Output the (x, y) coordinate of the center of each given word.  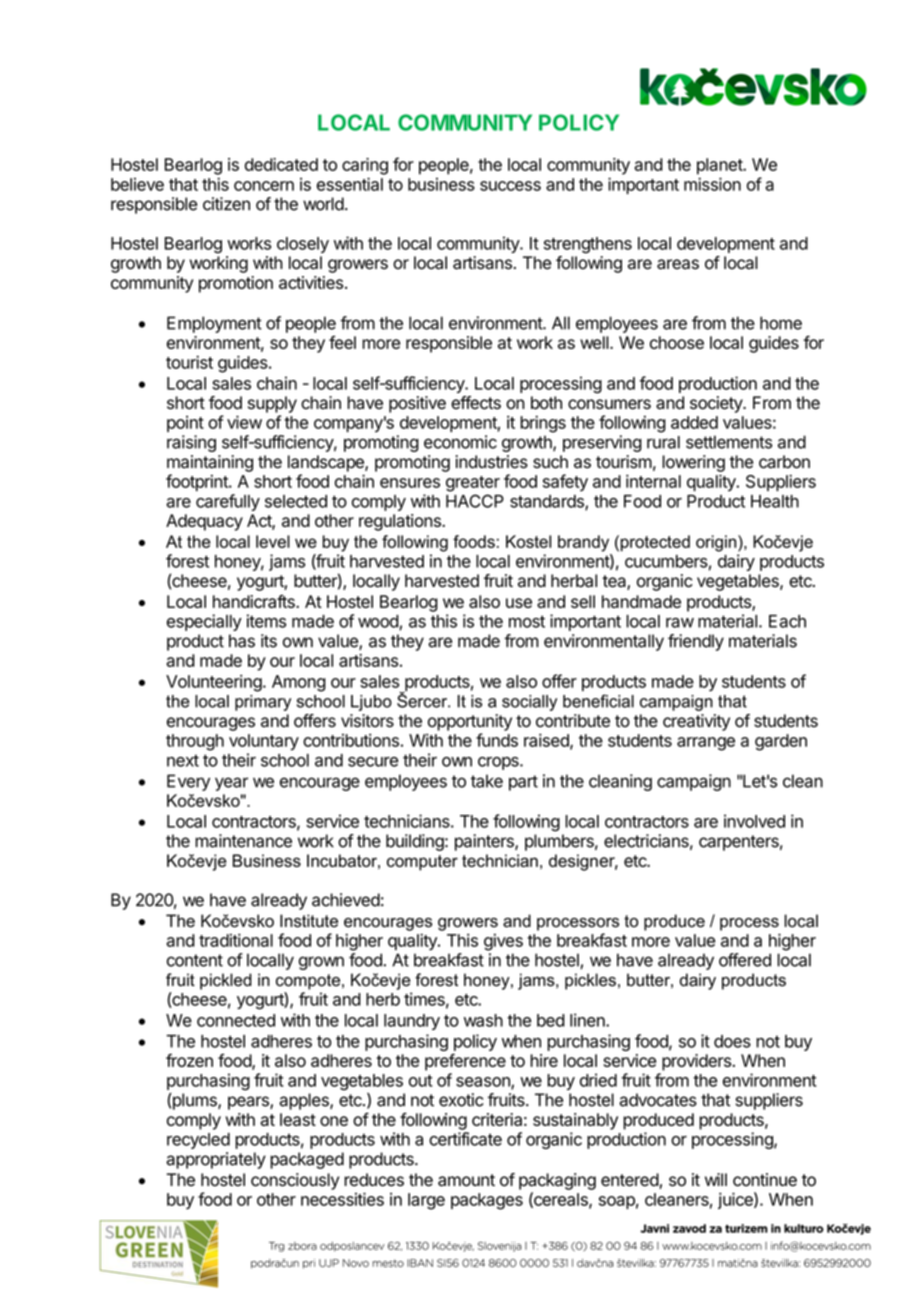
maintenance (243, 841)
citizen (226, 204)
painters (485, 842)
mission (712, 184)
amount (466, 1180)
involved (754, 821)
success (510, 186)
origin (717, 543)
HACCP (475, 501)
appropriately (216, 1160)
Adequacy (204, 522)
